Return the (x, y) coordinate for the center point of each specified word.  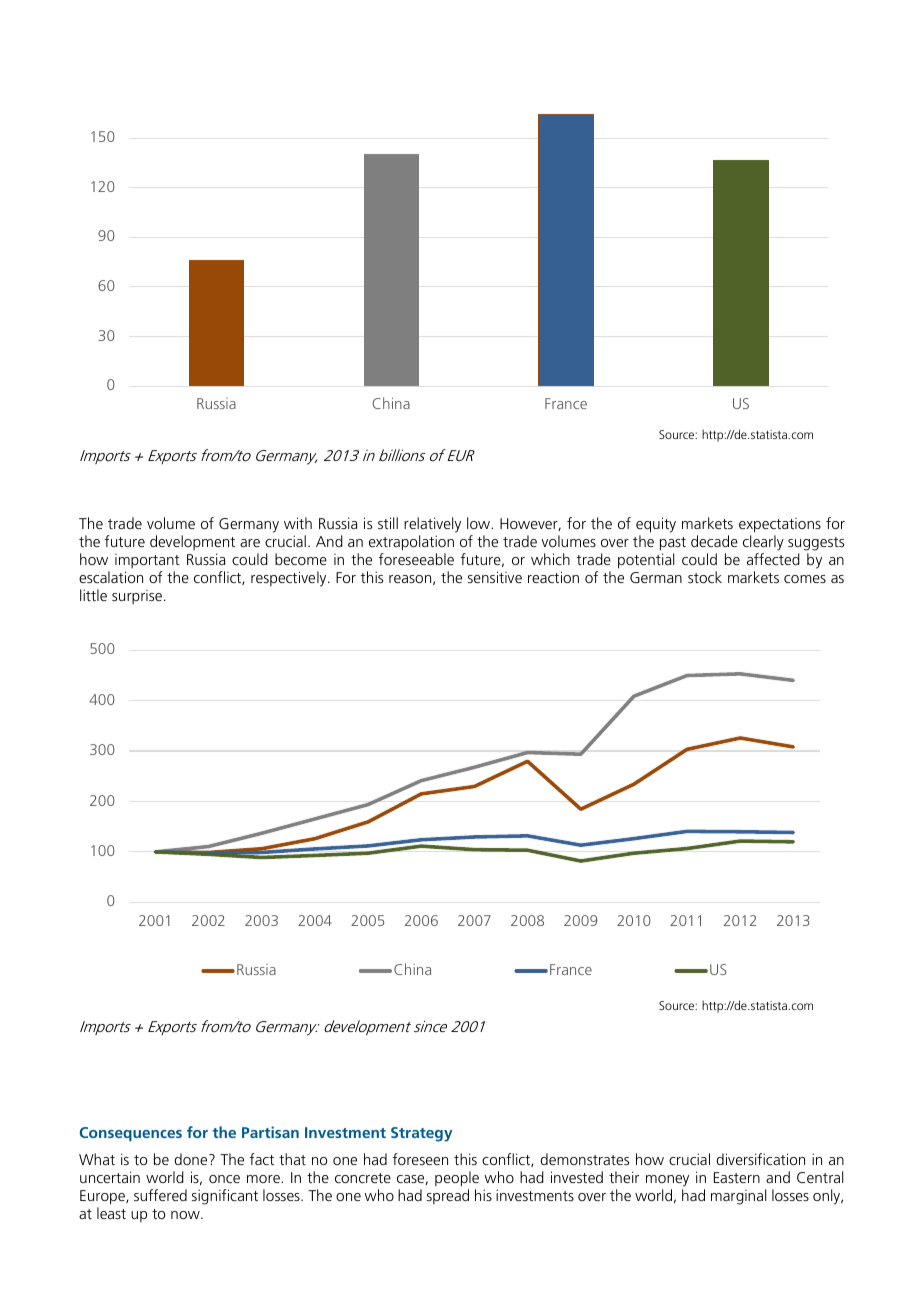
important (147, 561)
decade (714, 541)
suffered (160, 1195)
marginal (738, 1197)
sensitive (495, 577)
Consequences (131, 1134)
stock (705, 577)
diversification (760, 1159)
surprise (138, 597)
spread (448, 1196)
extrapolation (411, 543)
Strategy (421, 1134)
